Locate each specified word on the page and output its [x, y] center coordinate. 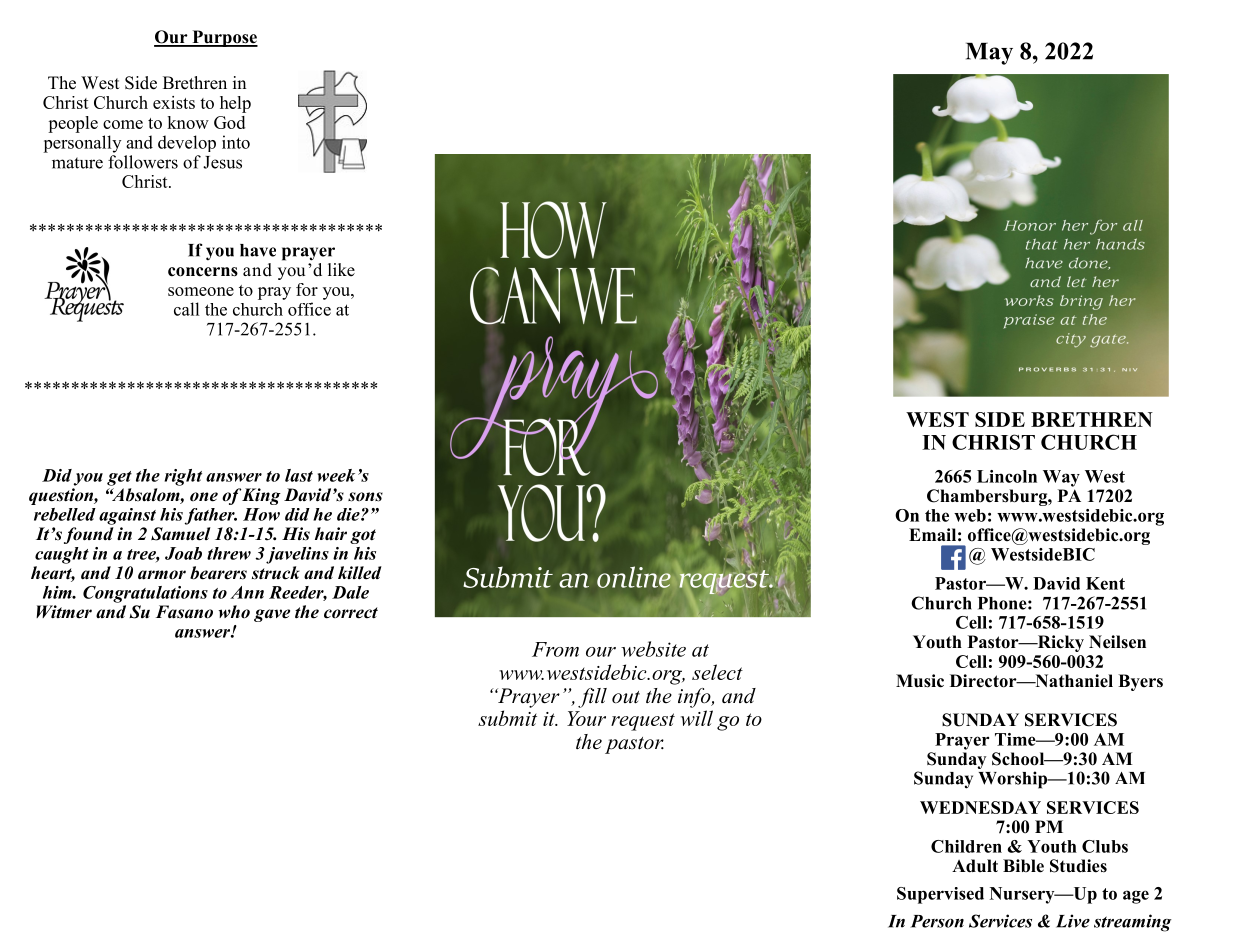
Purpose [224, 38]
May [989, 54]
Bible [1023, 866]
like [341, 270]
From [555, 649]
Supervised [940, 895]
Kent [1105, 583]
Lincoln [1007, 476]
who [234, 611]
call [187, 309]
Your [586, 718]
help [235, 104]
